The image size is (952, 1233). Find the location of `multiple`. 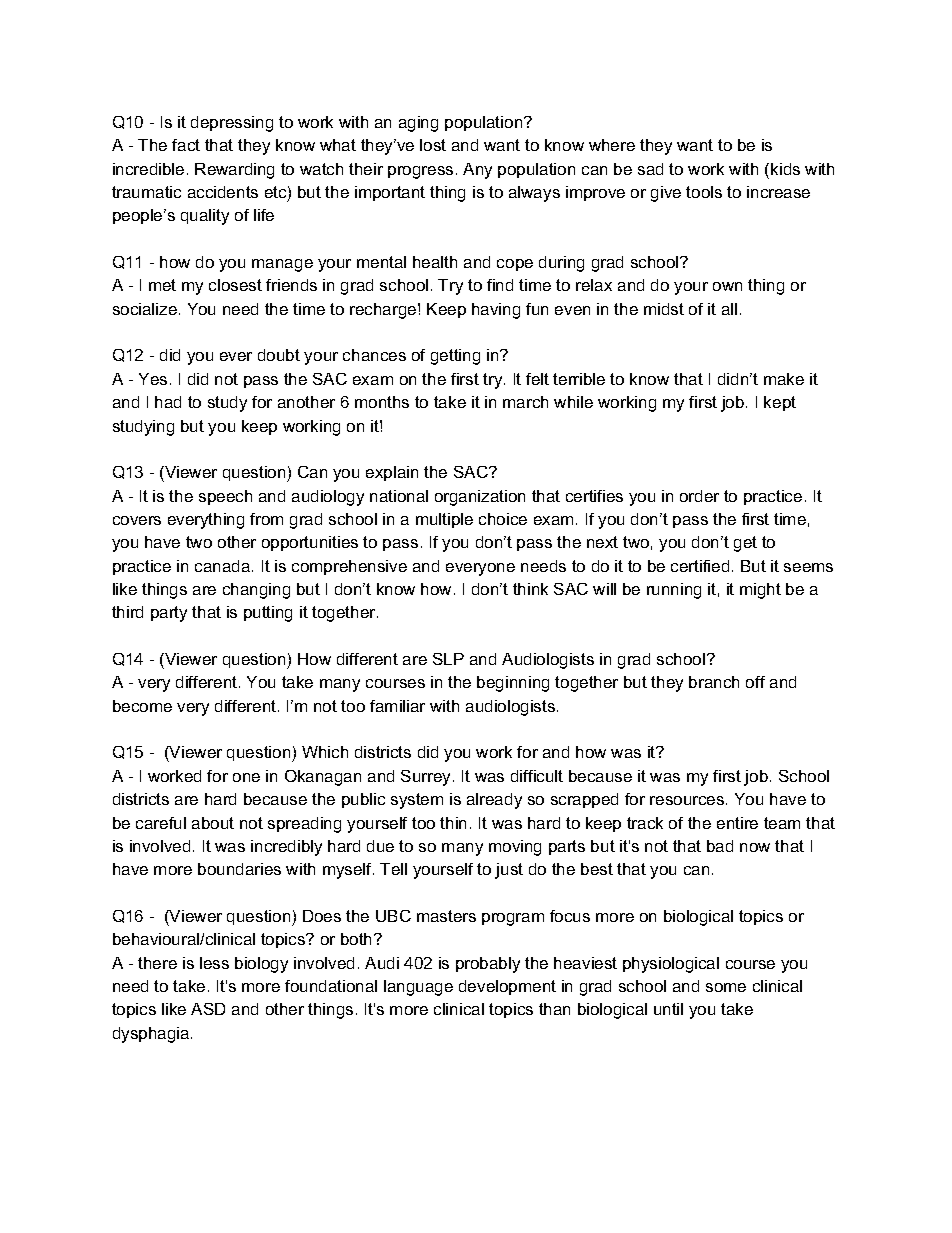

multiple is located at coordinates (444, 520).
